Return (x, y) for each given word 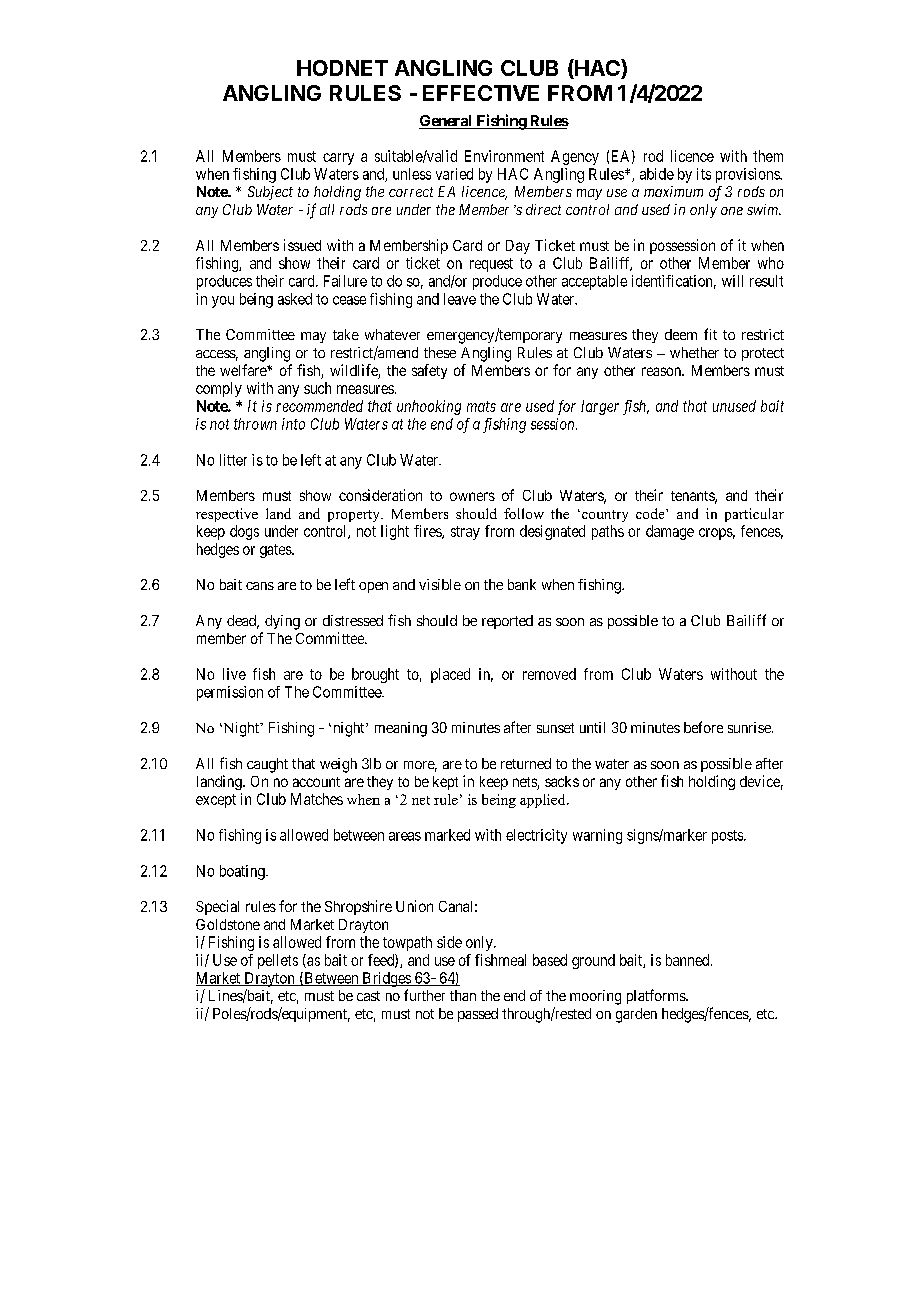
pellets (278, 961)
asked (295, 299)
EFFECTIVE (481, 93)
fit (710, 334)
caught (267, 765)
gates (276, 551)
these (440, 352)
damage (670, 532)
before (703, 727)
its (704, 174)
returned (526, 763)
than (463, 995)
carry (338, 159)
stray (465, 533)
